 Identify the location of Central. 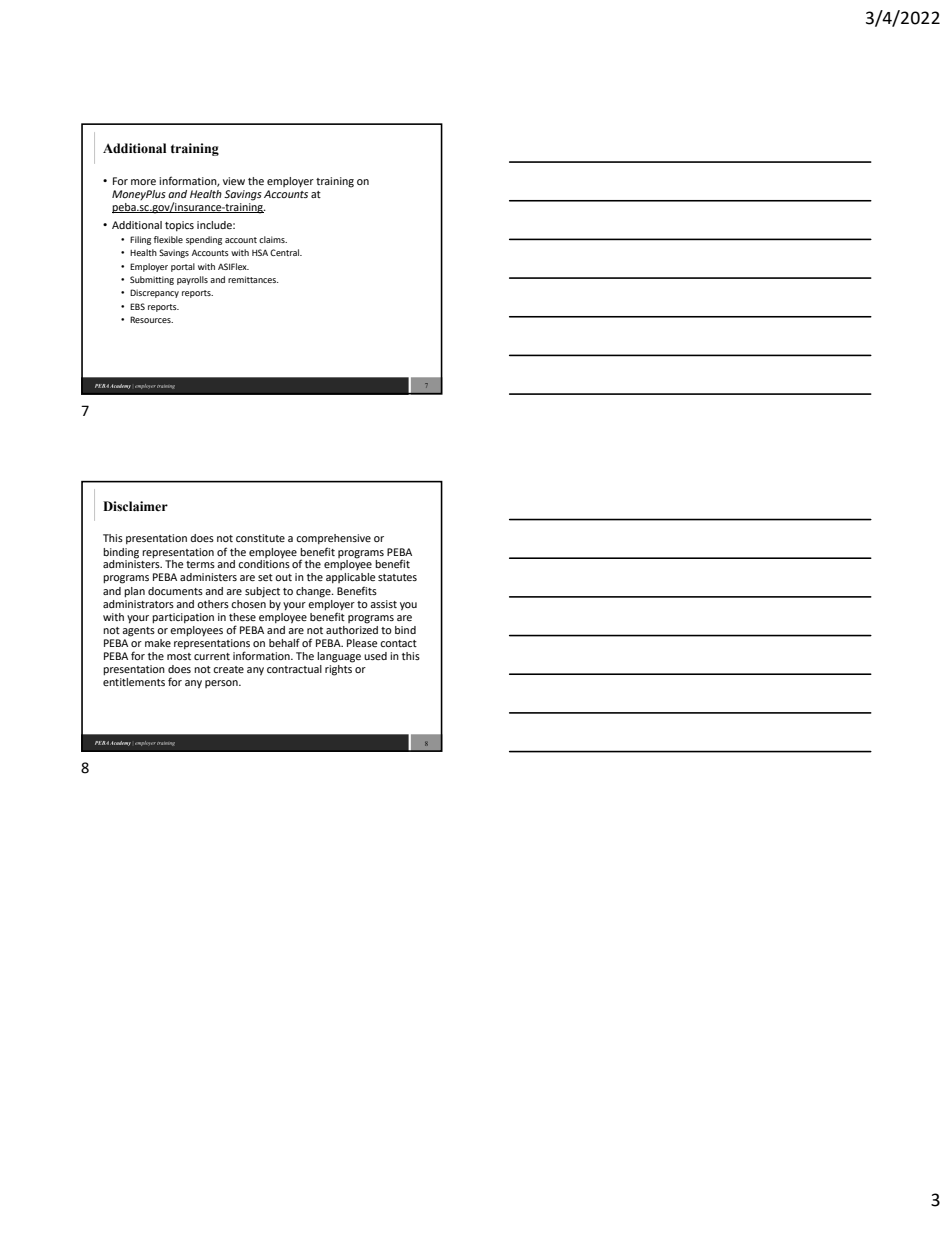
(286, 252).
